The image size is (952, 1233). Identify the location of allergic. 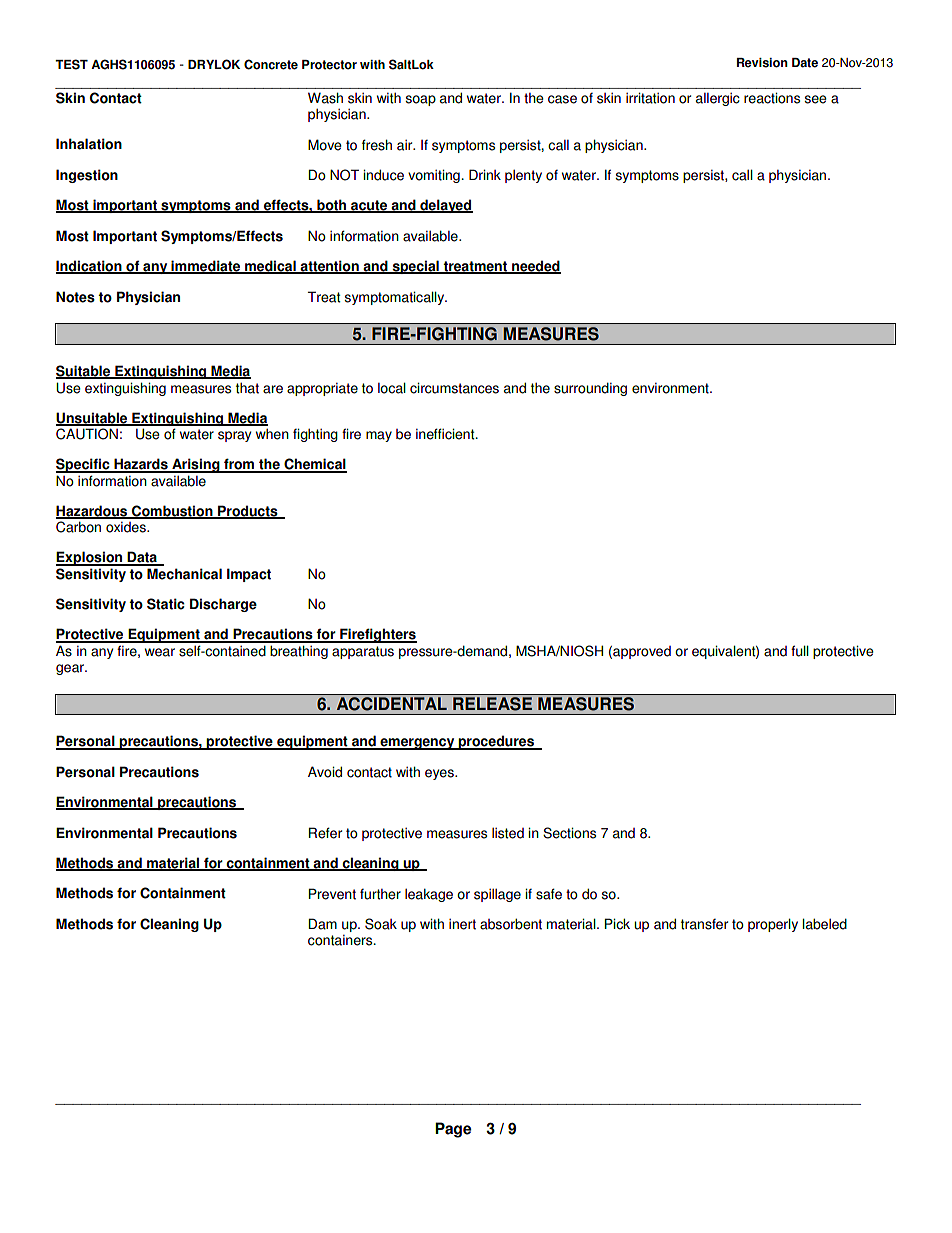
(718, 99).
